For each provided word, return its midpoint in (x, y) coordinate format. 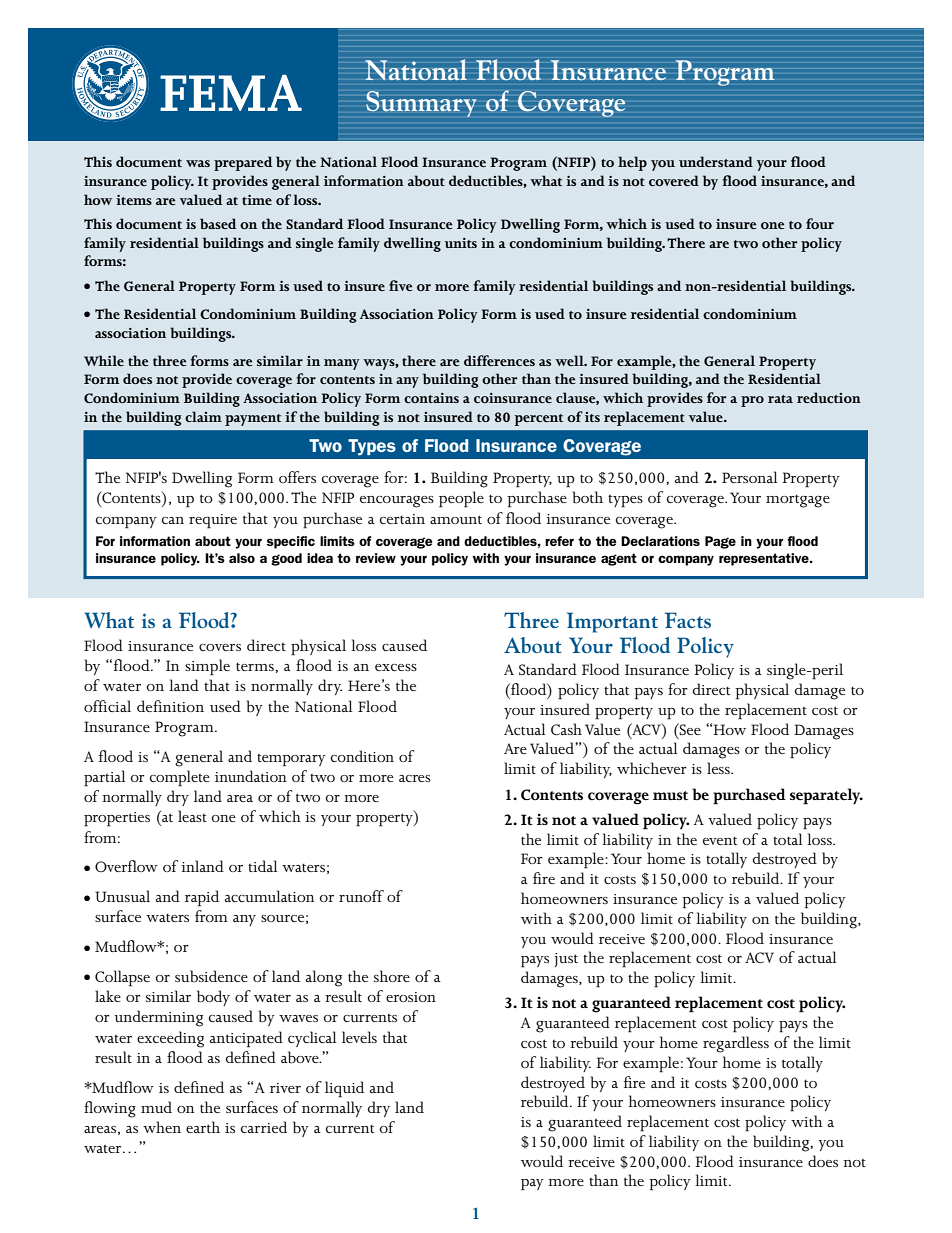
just (566, 960)
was (198, 163)
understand (716, 161)
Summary (421, 104)
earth (203, 1127)
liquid (344, 1089)
